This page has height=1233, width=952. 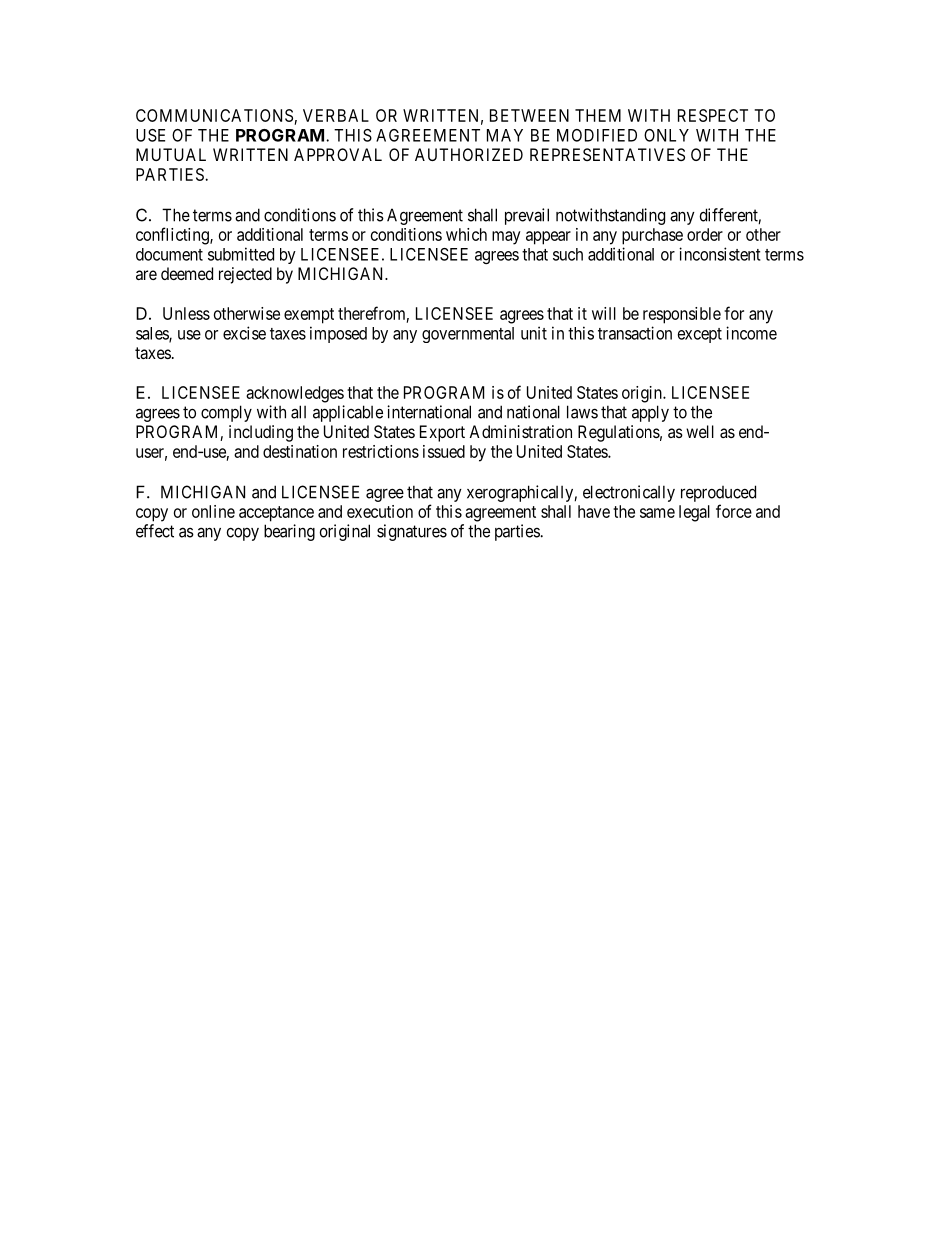 I want to click on which, so click(x=466, y=234).
